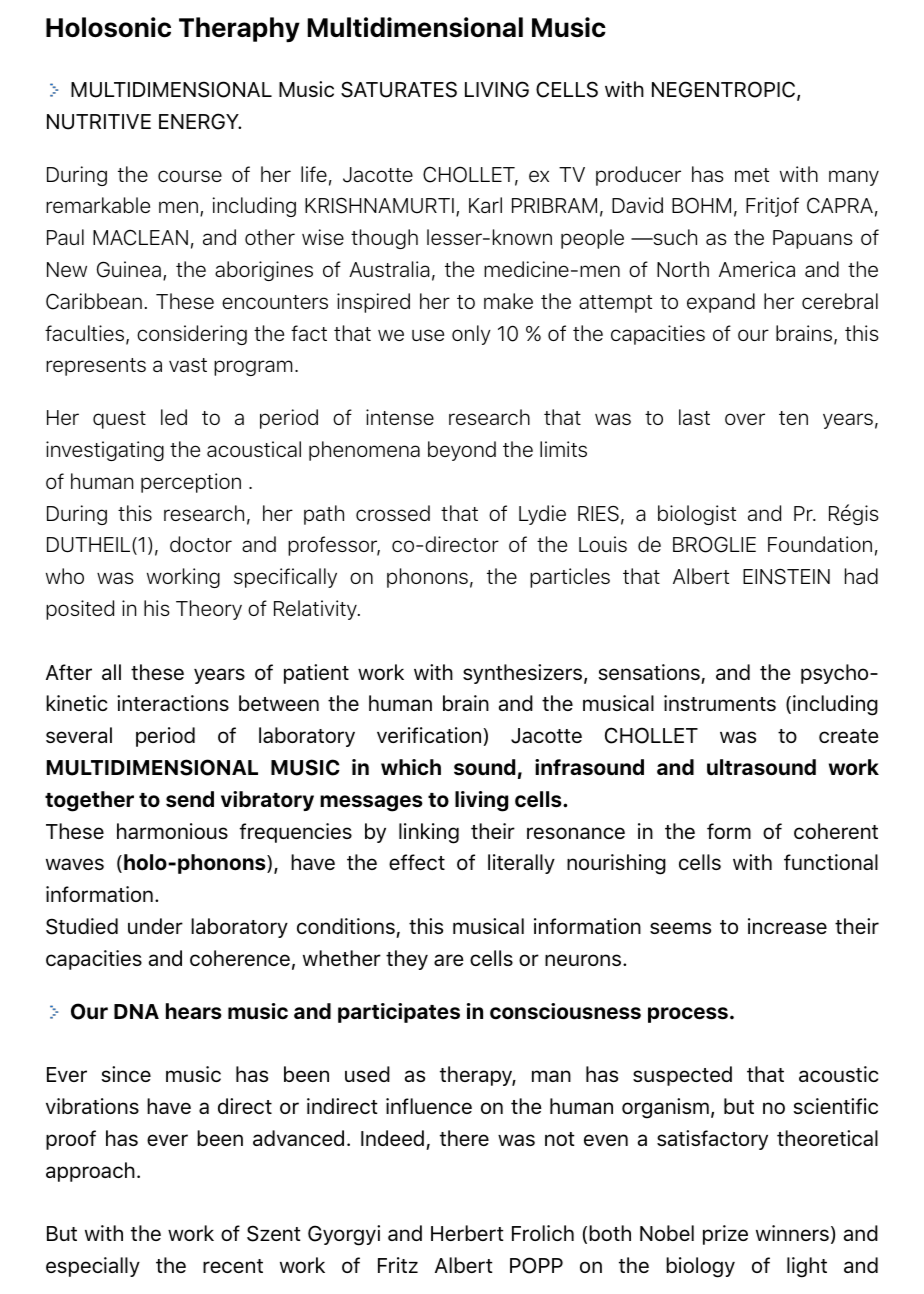  I want to click on especially, so click(93, 1267).
